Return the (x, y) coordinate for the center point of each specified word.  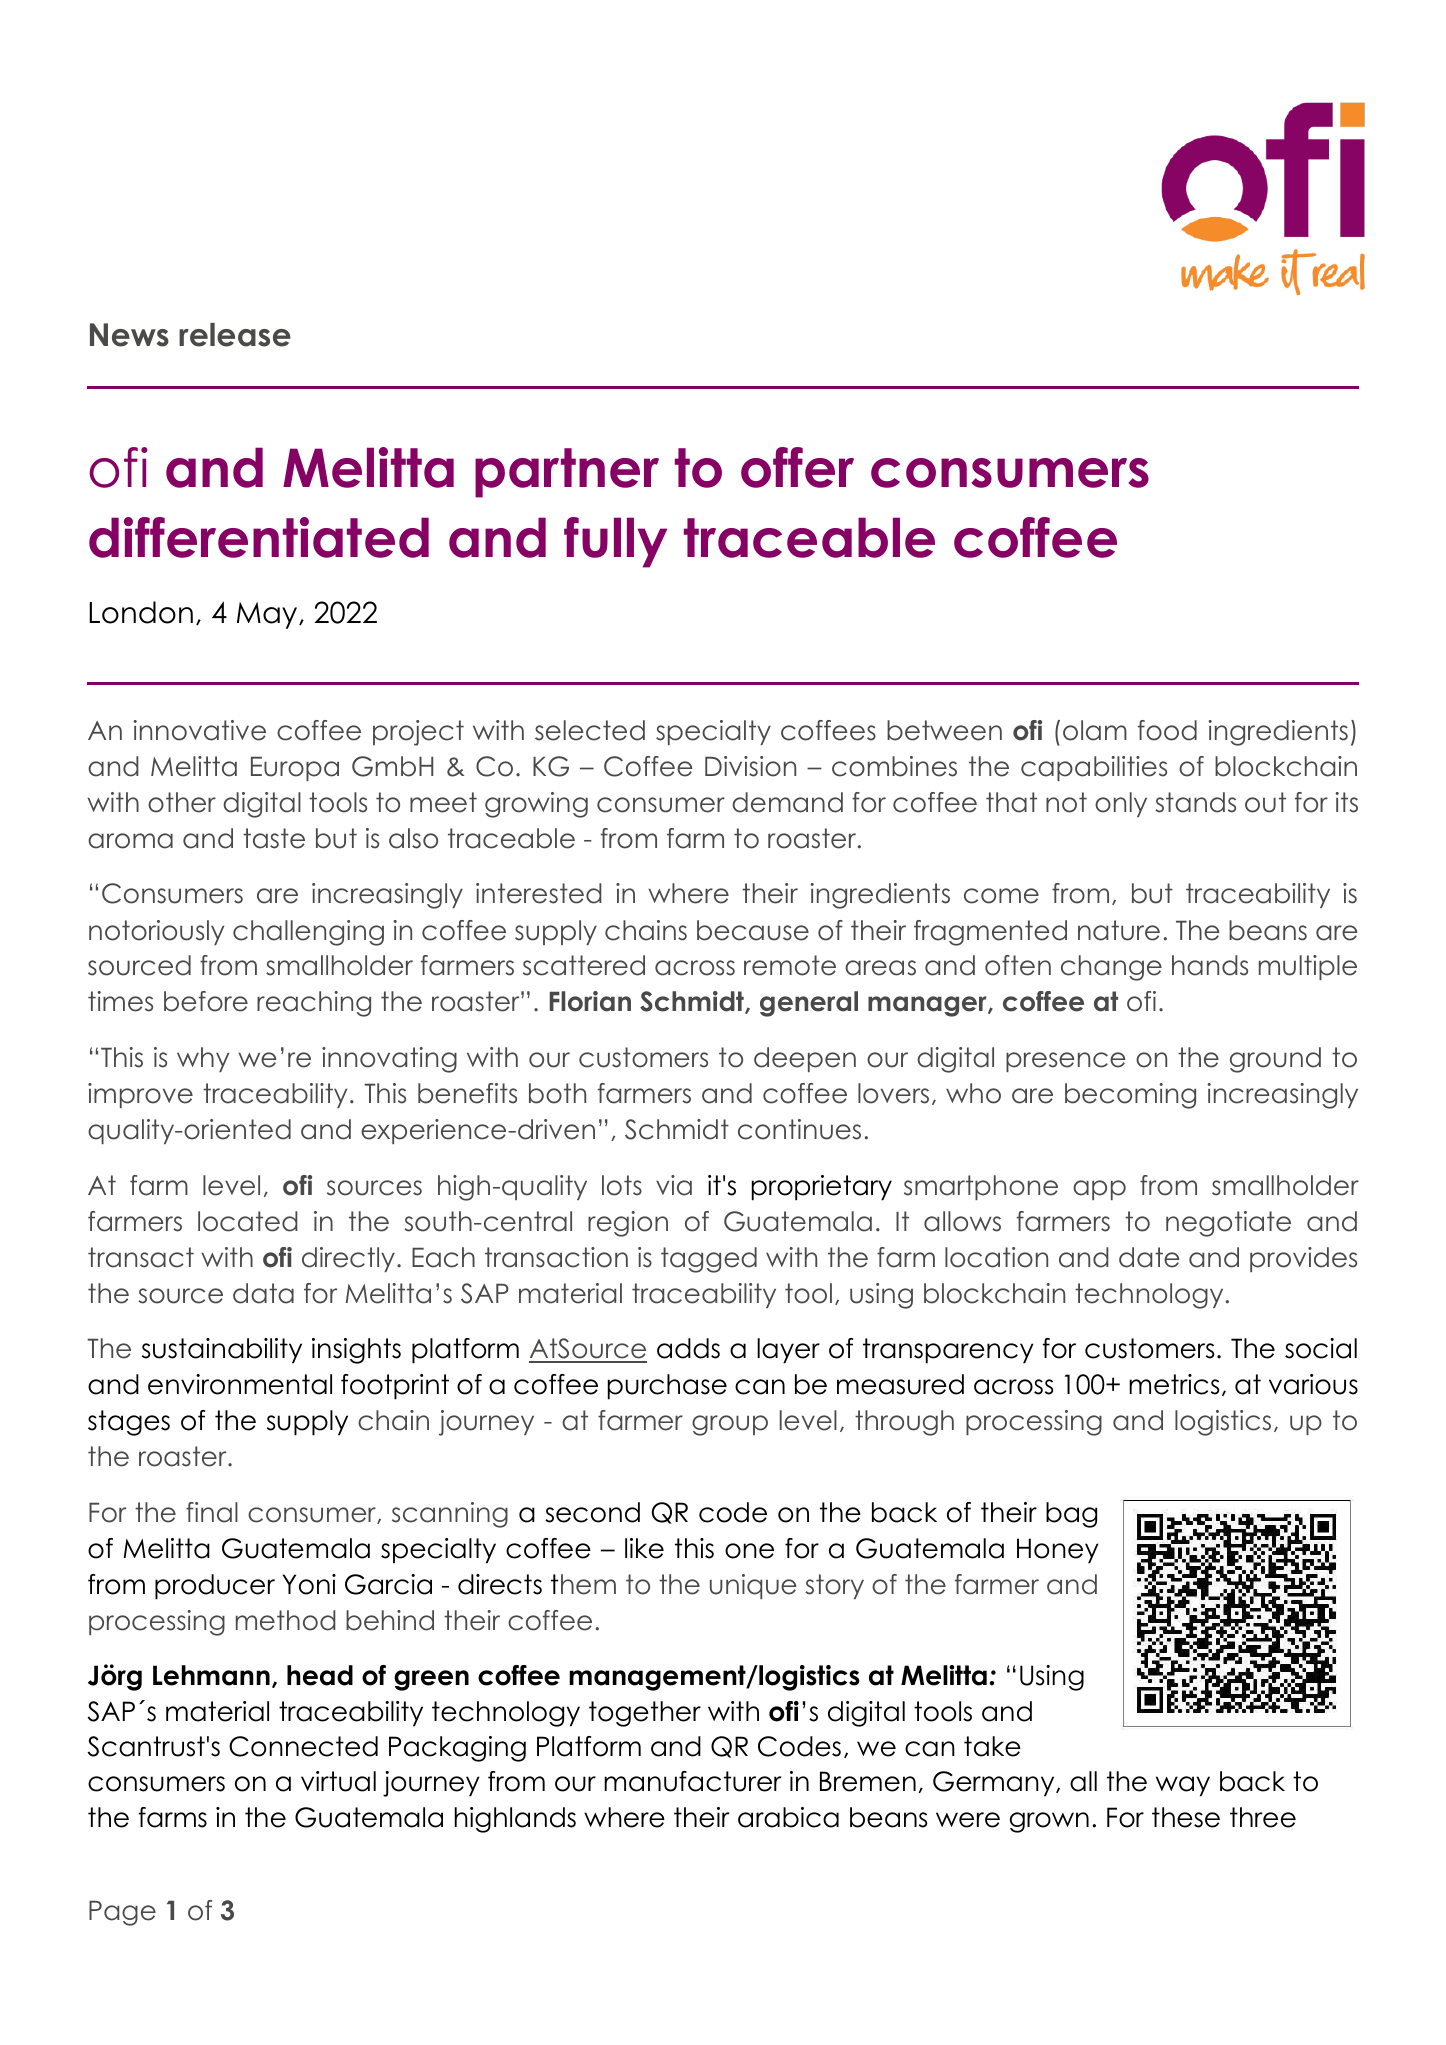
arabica (788, 1817)
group (730, 1425)
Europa (295, 768)
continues (799, 1129)
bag (1071, 1515)
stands (1195, 802)
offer (797, 467)
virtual (338, 1781)
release (235, 335)
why (203, 1059)
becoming (1130, 1096)
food (1167, 730)
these (1186, 1817)
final (212, 1512)
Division (750, 766)
